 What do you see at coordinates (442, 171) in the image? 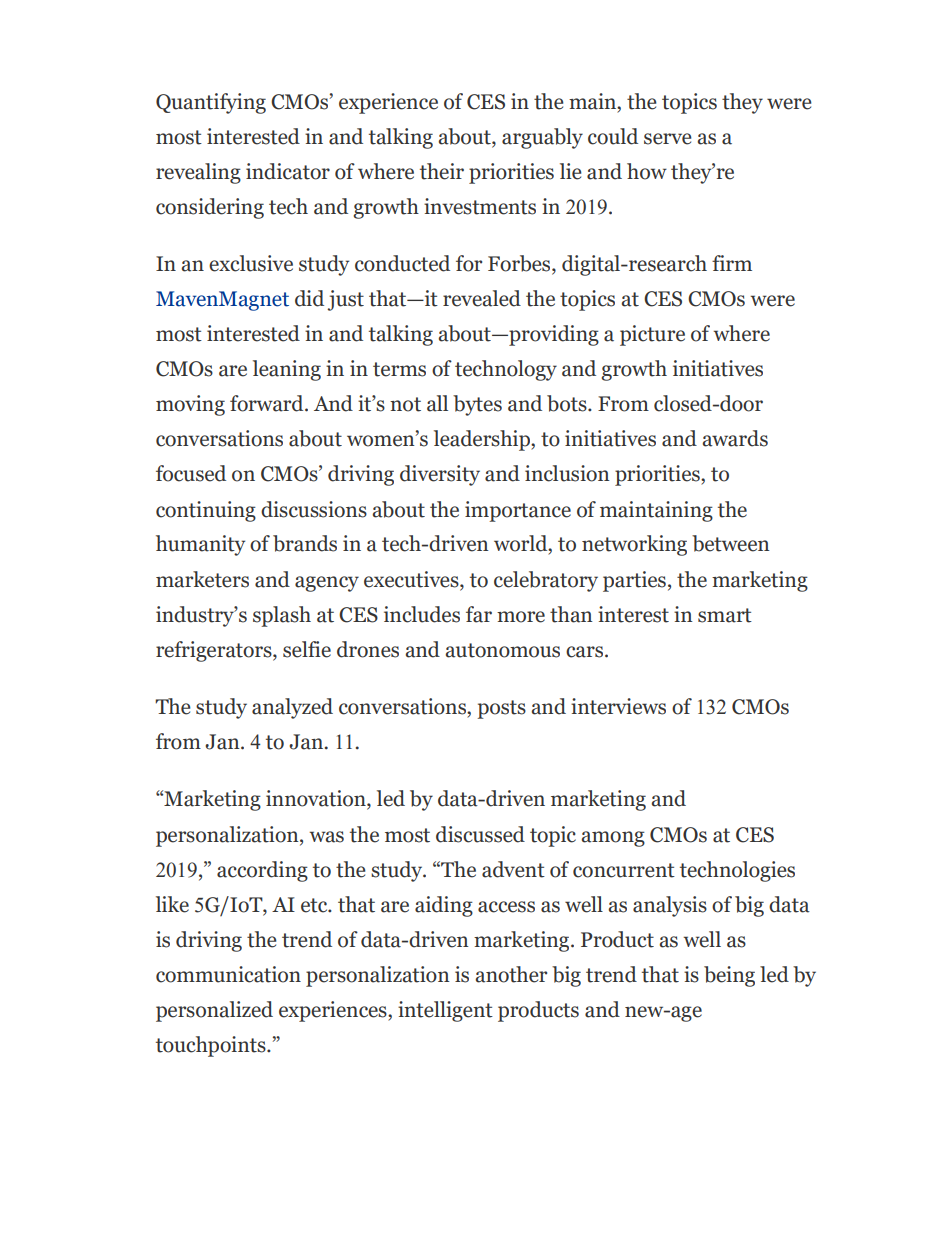
I see `their` at bounding box center [442, 171].
